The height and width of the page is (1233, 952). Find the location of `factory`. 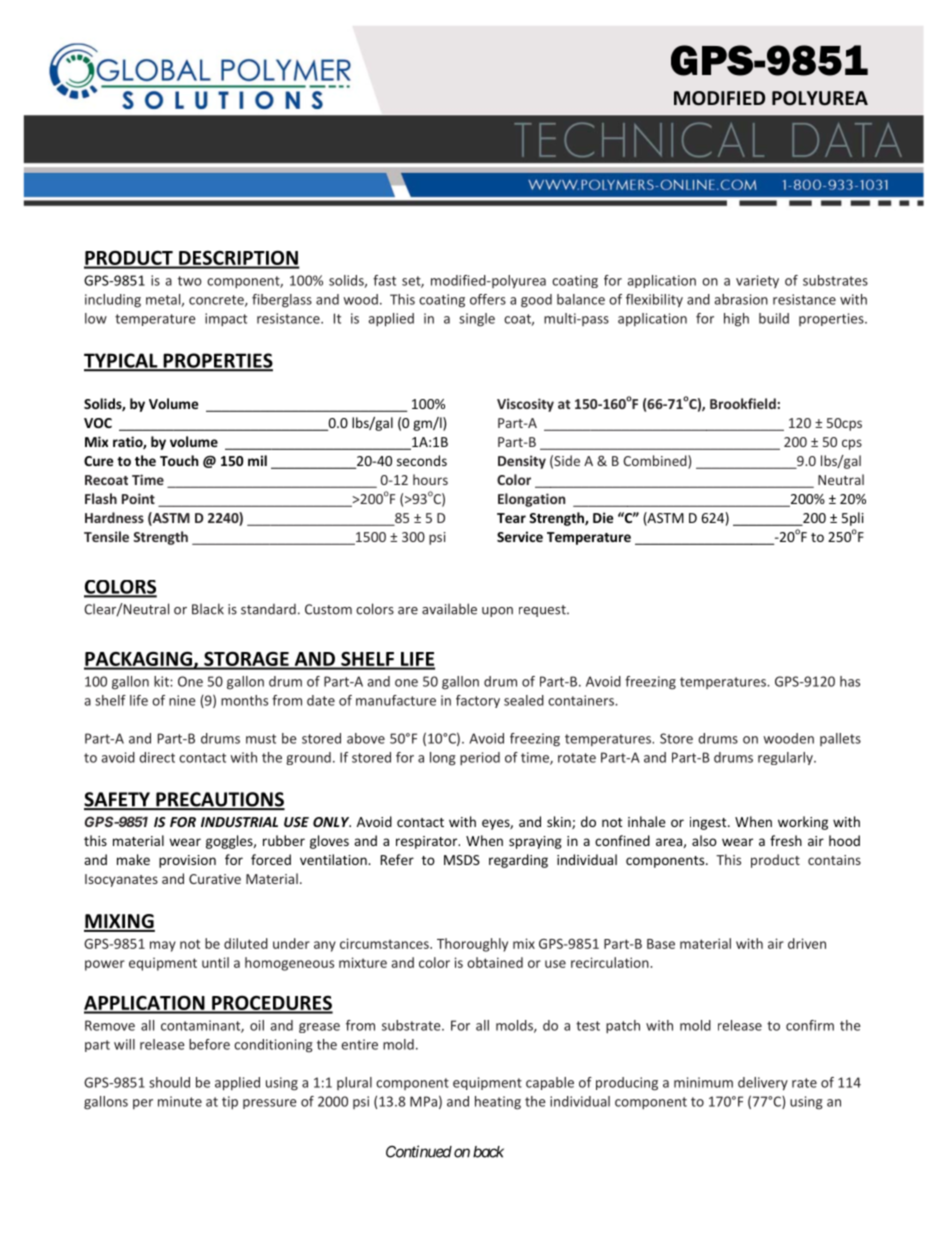

factory is located at coordinates (478, 701).
